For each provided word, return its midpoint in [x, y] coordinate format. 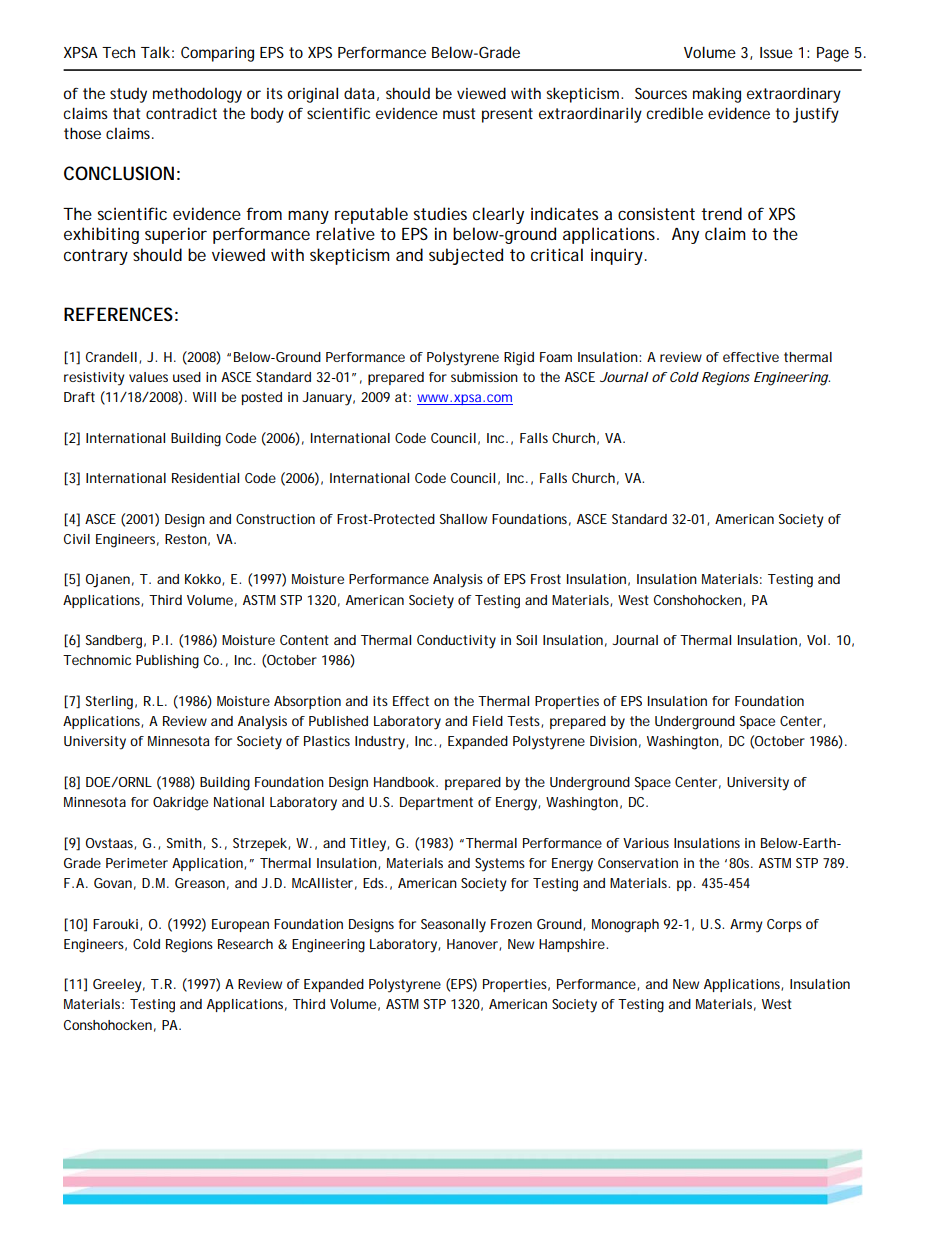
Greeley [117, 986]
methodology [197, 95]
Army [746, 926]
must [459, 113]
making [717, 95]
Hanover [473, 945]
